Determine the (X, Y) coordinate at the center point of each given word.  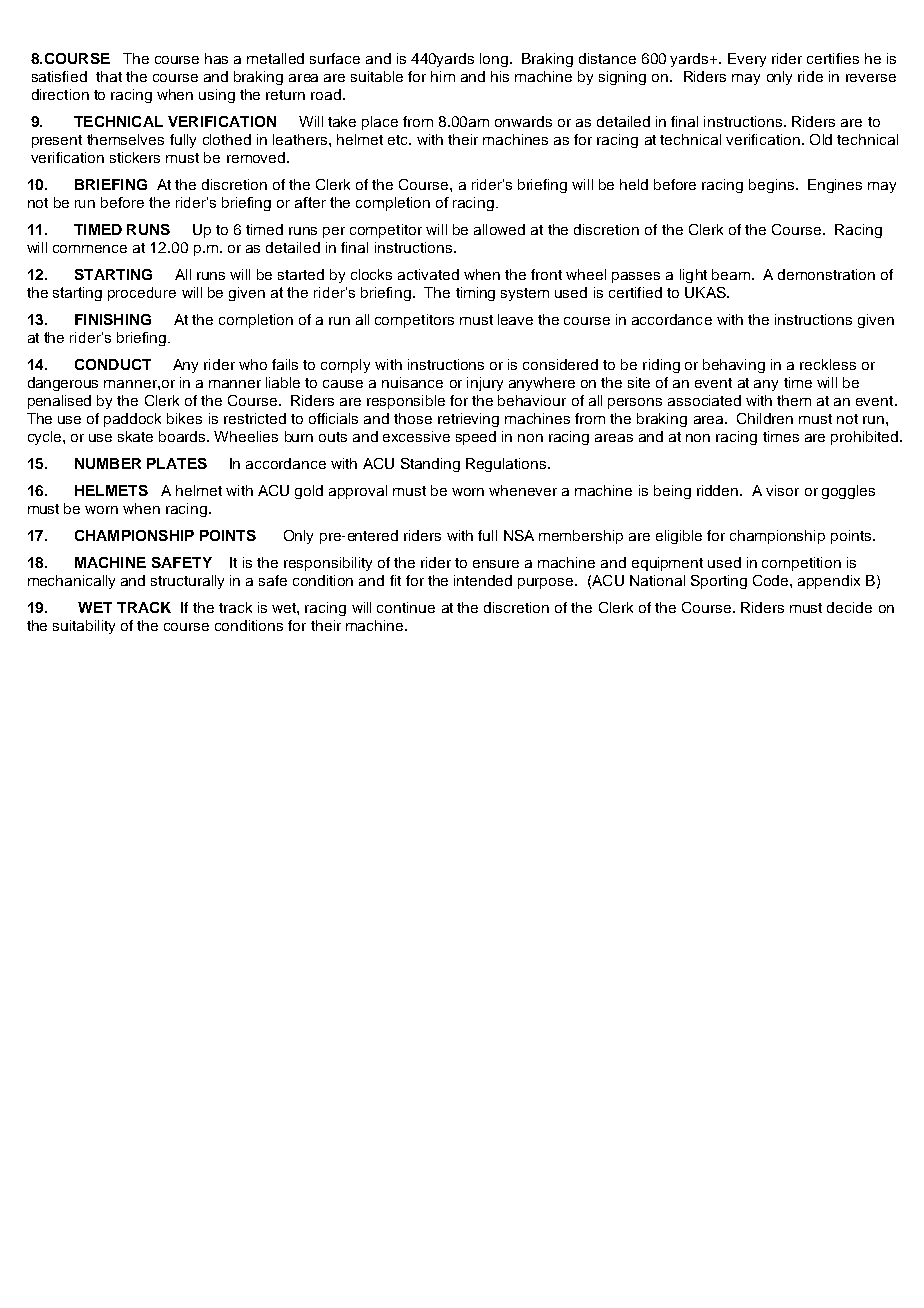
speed (476, 438)
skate (135, 436)
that (109, 76)
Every (747, 60)
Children (765, 418)
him (443, 76)
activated (428, 274)
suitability (84, 627)
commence (90, 249)
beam (731, 274)
